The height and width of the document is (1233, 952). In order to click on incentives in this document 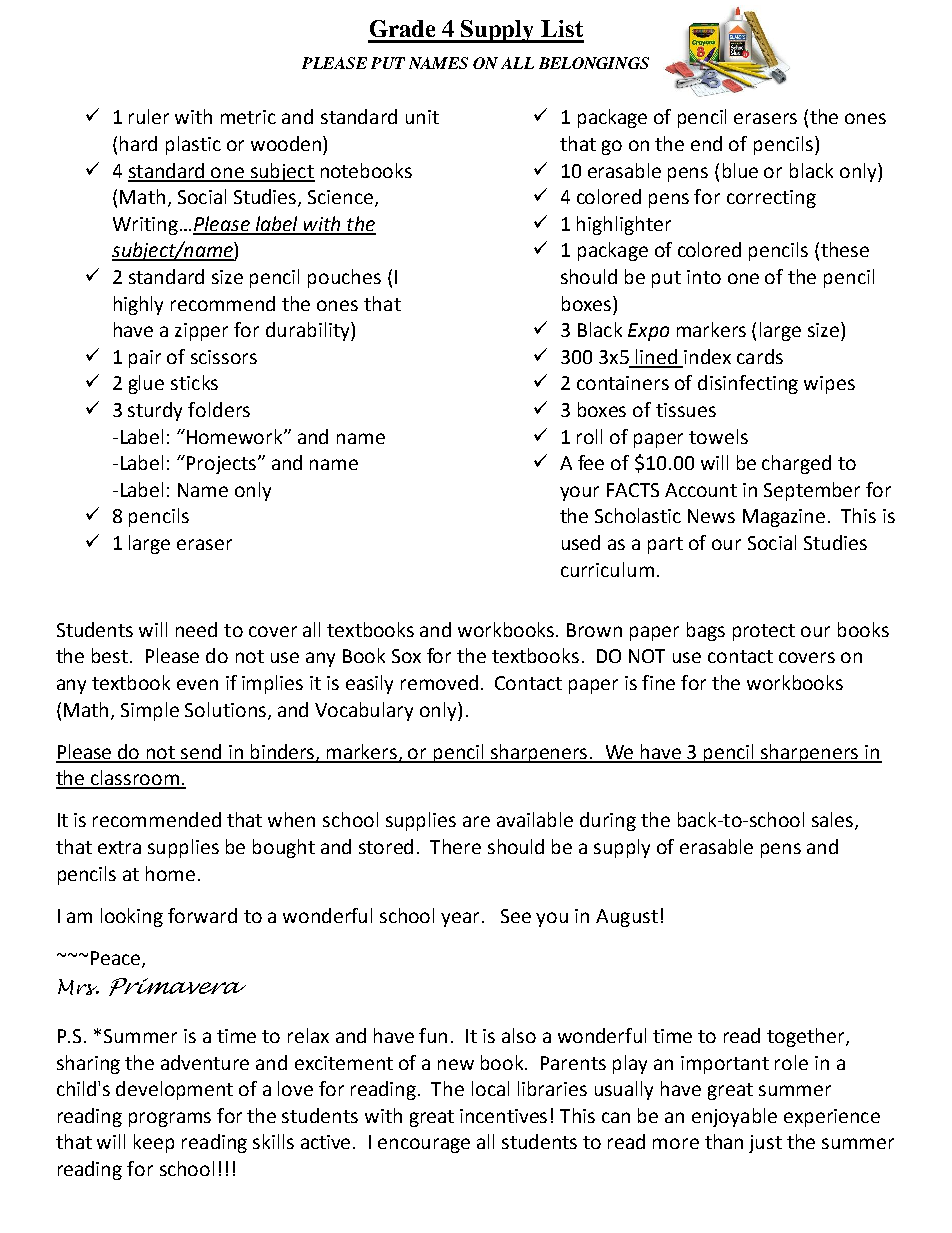, I will do `click(503, 1116)`.
